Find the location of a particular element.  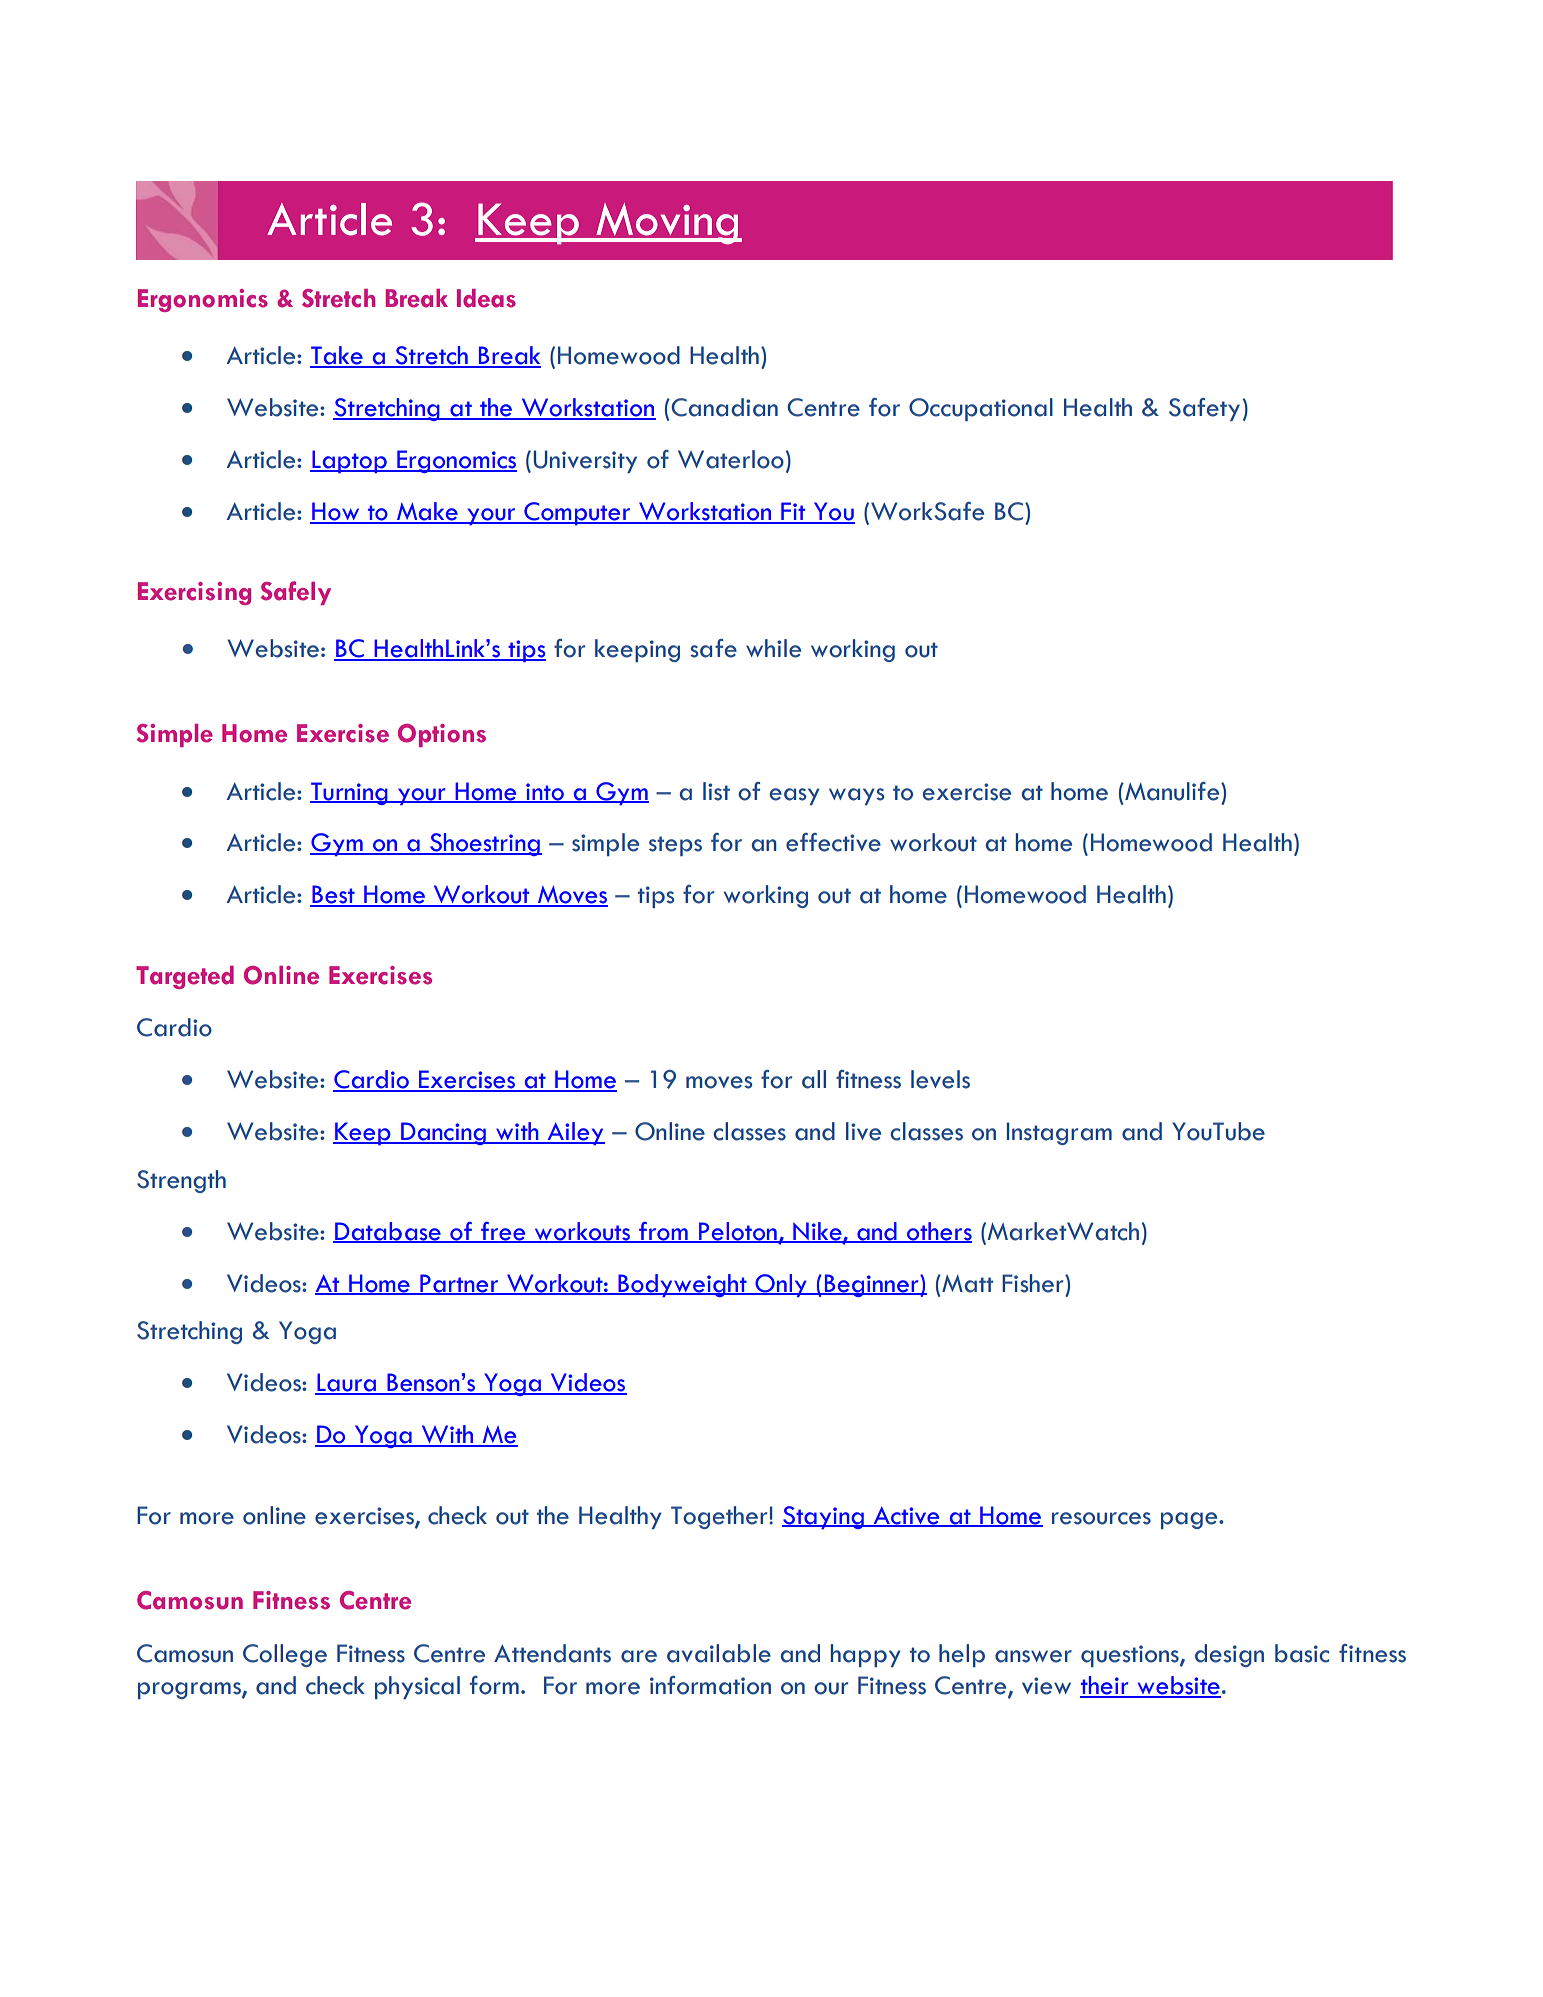

steps is located at coordinates (675, 846).
